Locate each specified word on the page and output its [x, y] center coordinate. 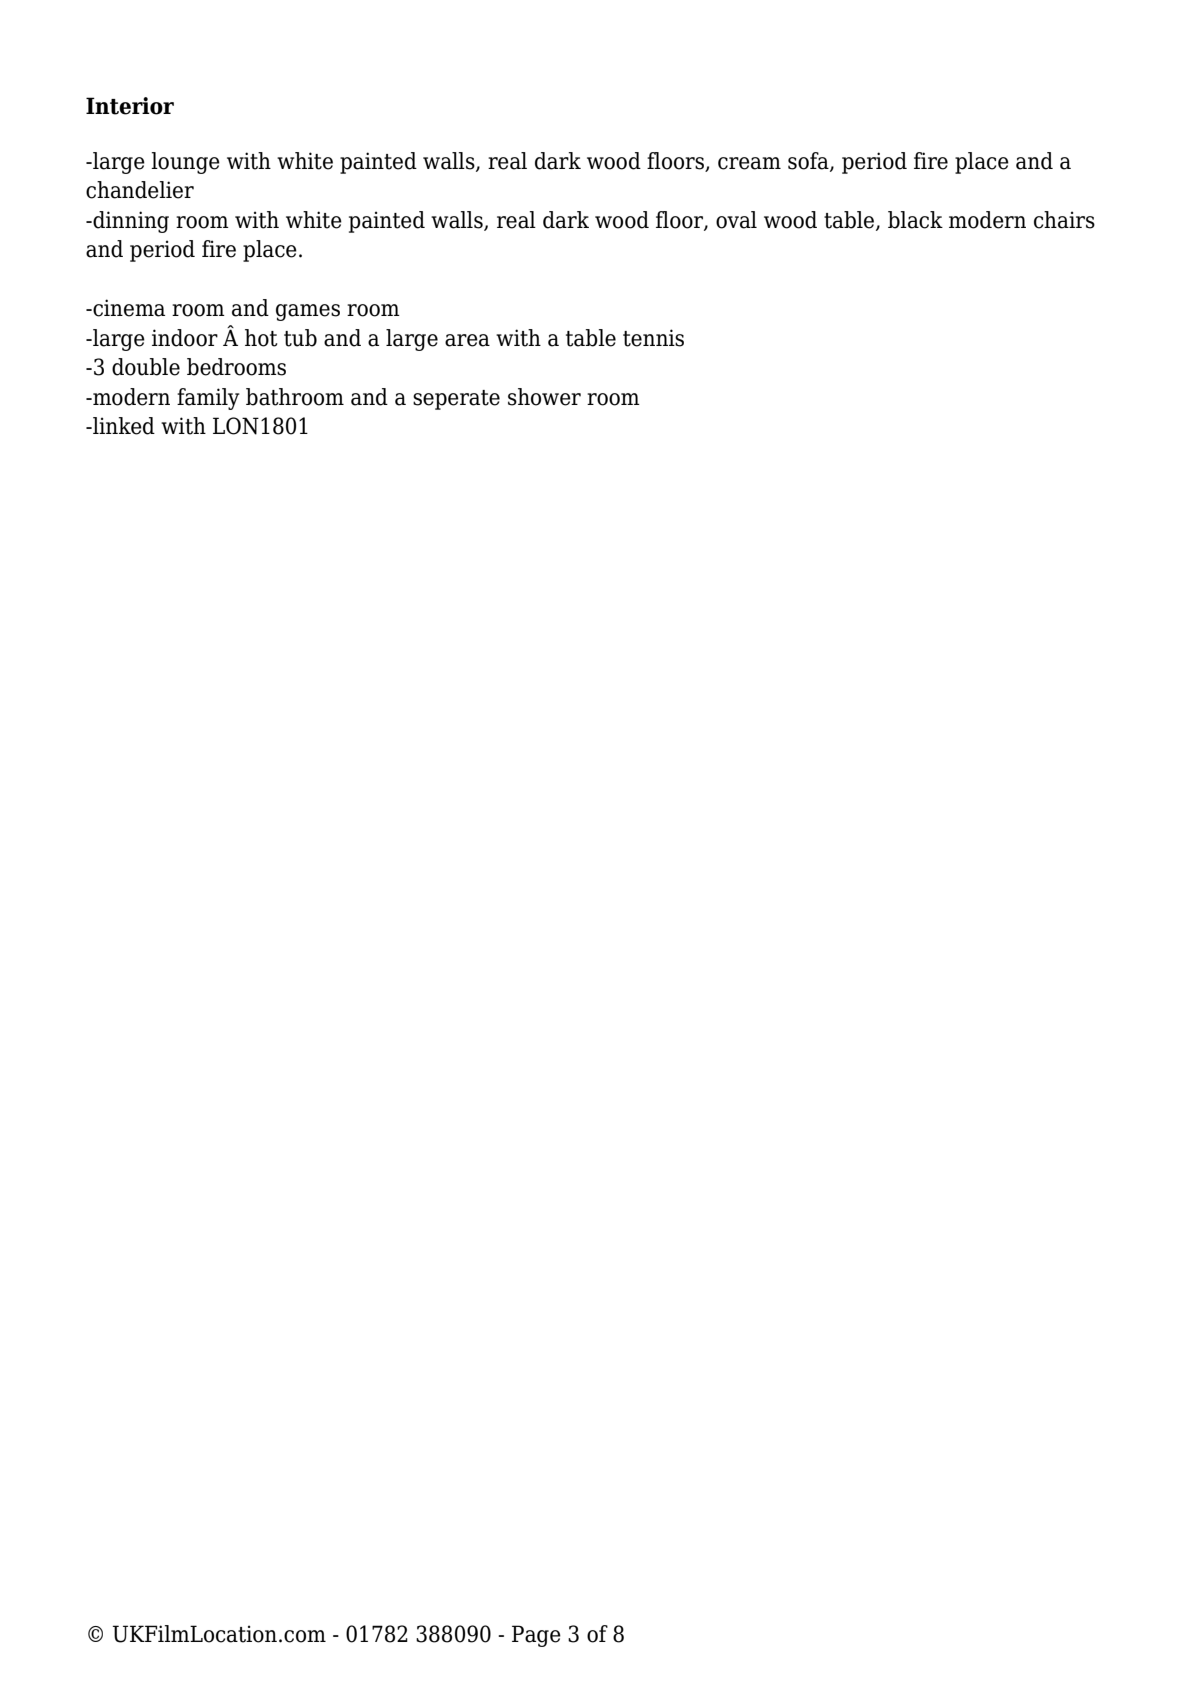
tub [300, 338]
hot [261, 338]
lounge [185, 163]
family [208, 399]
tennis [653, 338]
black [915, 220]
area [467, 340]
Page [536, 1636]
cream [749, 163]
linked [123, 426]
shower [544, 397]
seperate [456, 400]
